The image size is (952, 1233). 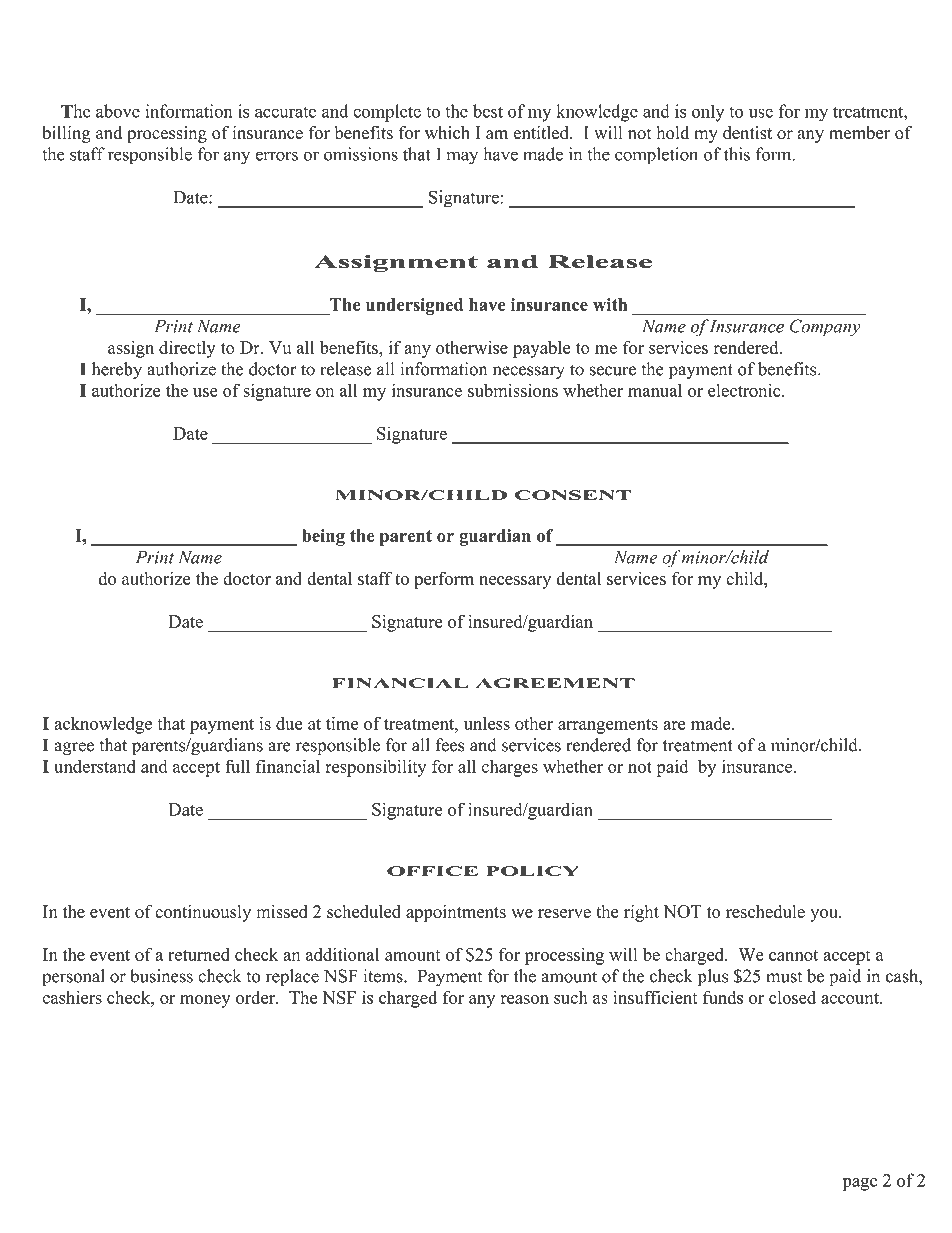 I want to click on money, so click(x=205, y=1001).
